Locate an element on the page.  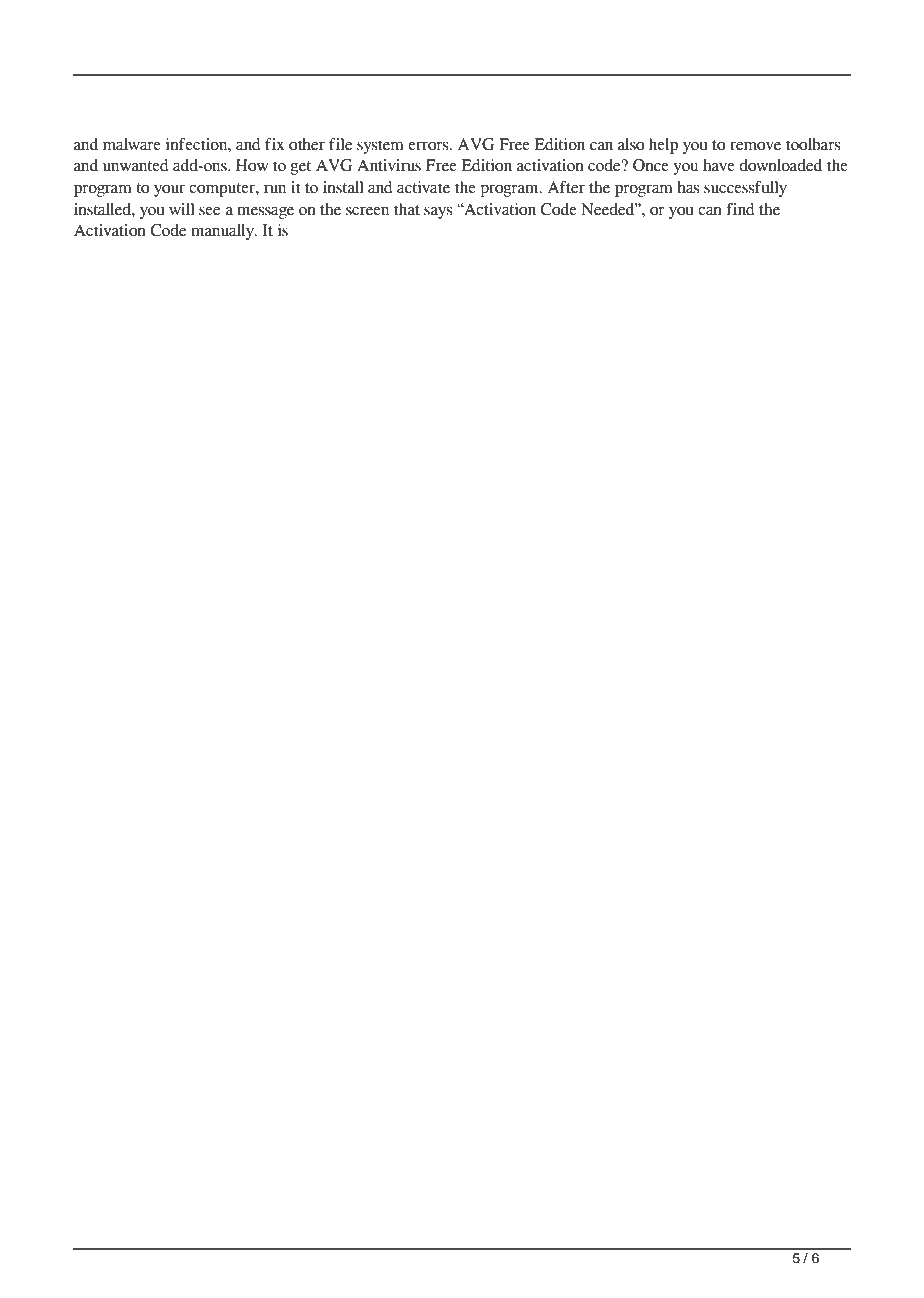
Antivirus is located at coordinates (389, 165).
